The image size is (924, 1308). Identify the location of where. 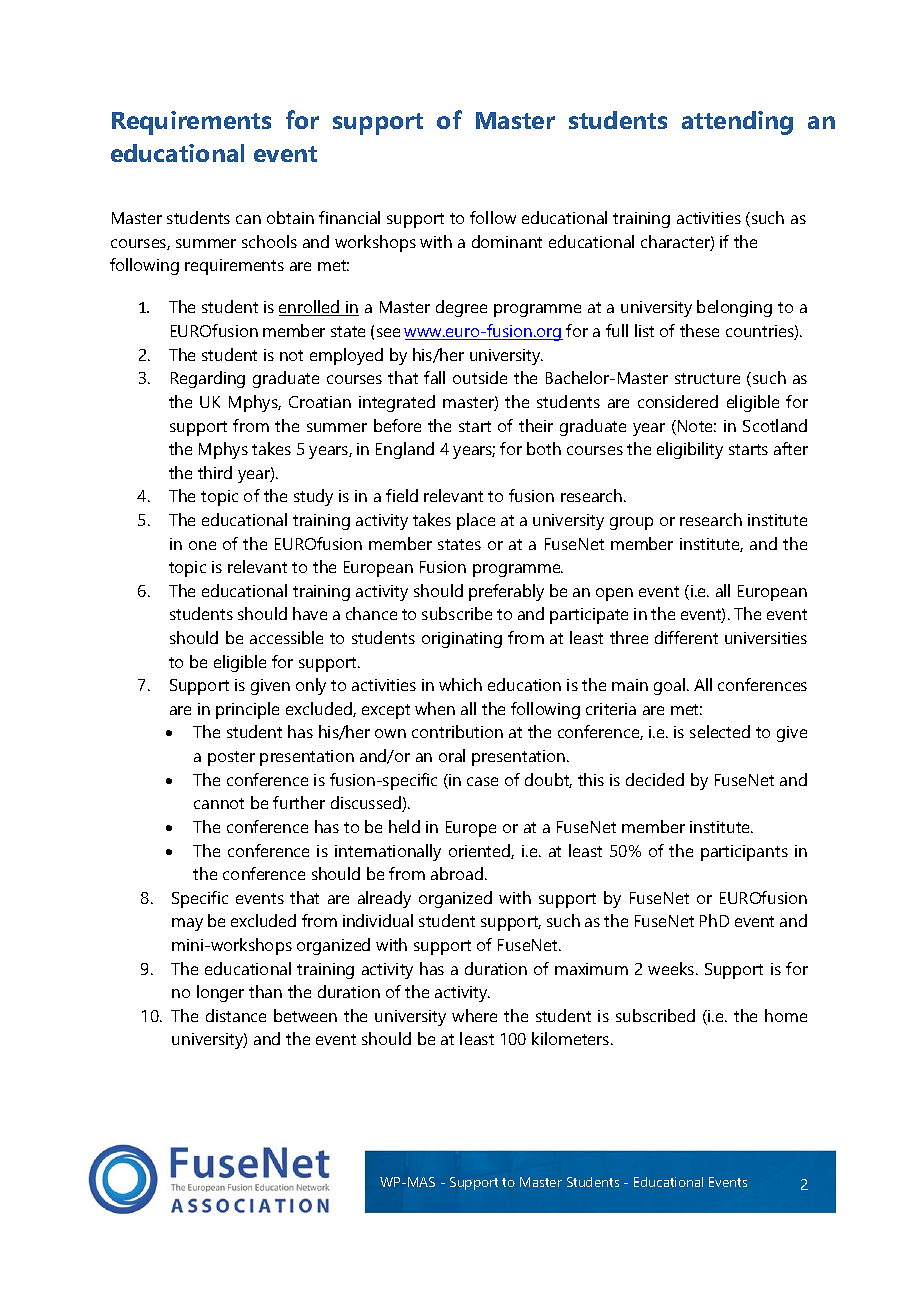
(474, 1015).
